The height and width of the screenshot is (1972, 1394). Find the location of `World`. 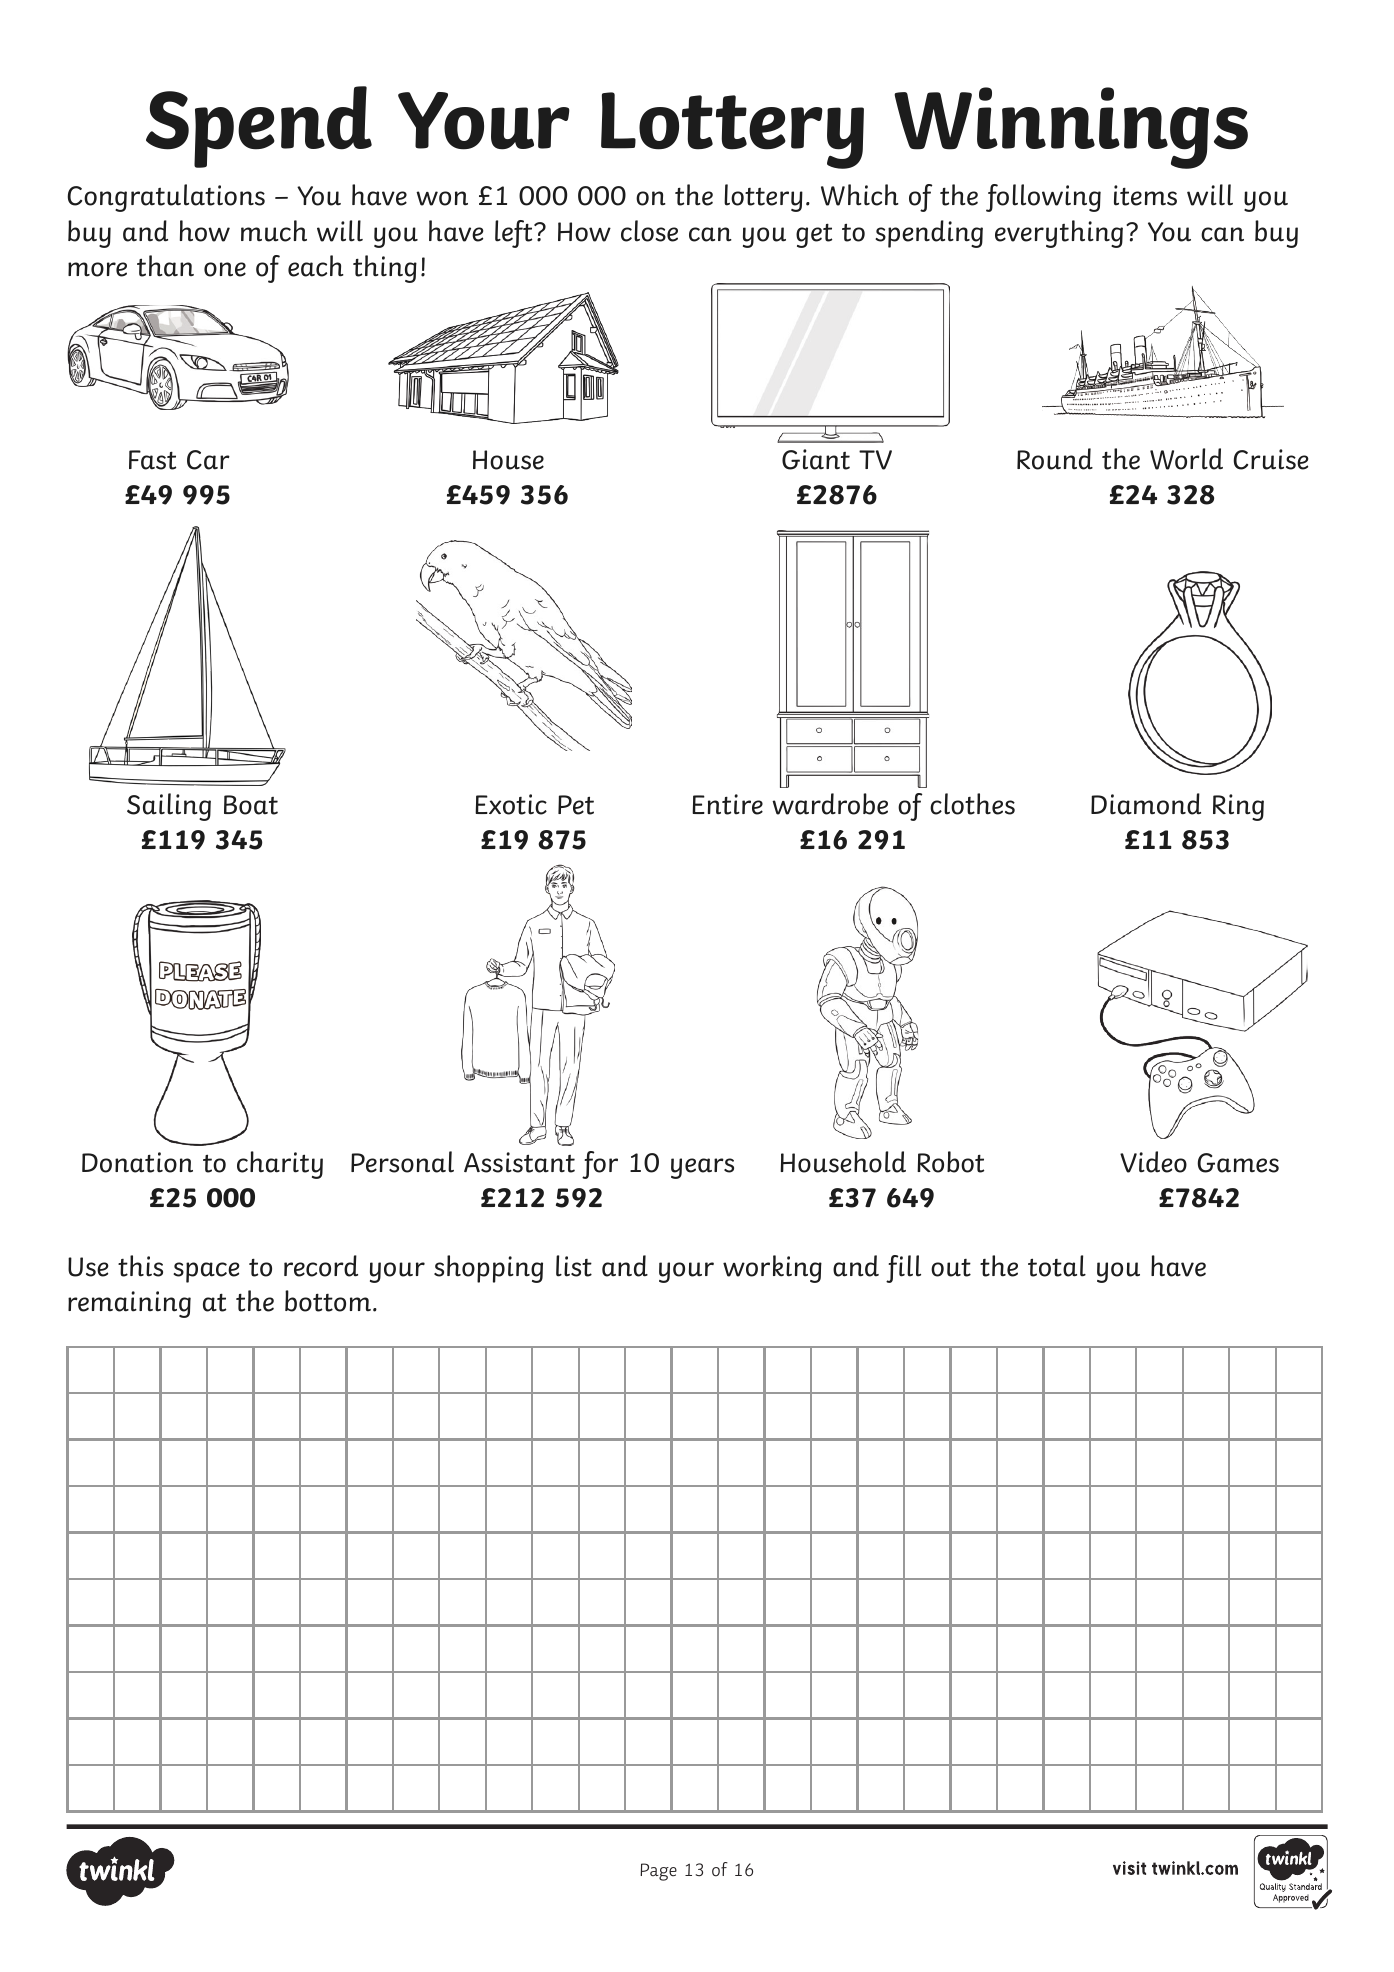

World is located at coordinates (1186, 459).
